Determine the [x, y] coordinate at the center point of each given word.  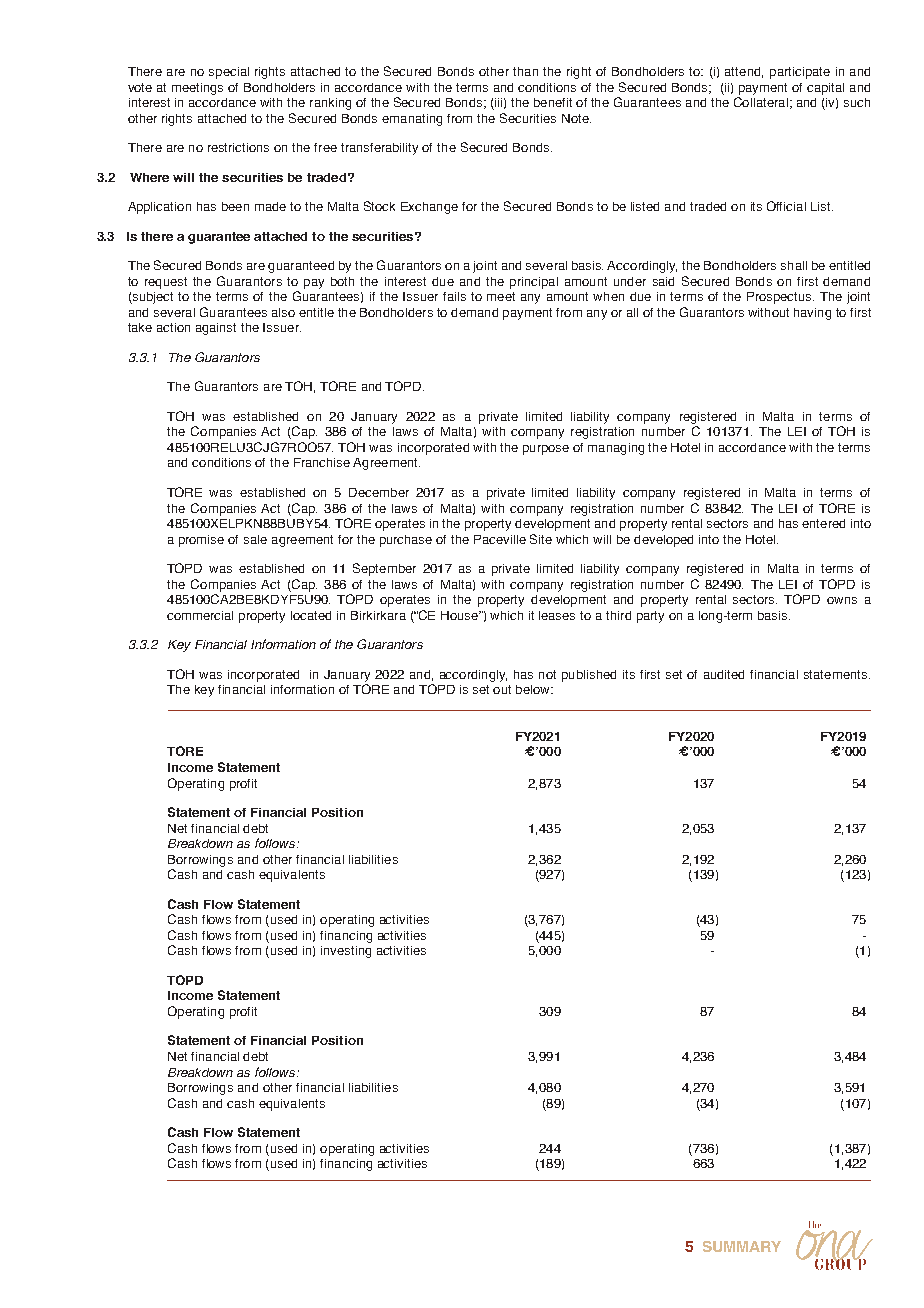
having [812, 314]
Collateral [761, 102]
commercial [200, 615]
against [216, 329]
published [589, 676]
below [534, 689]
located [311, 615]
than [525, 71]
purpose [546, 450]
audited [724, 674]
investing [346, 952]
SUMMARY [742, 1246]
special [229, 73]
